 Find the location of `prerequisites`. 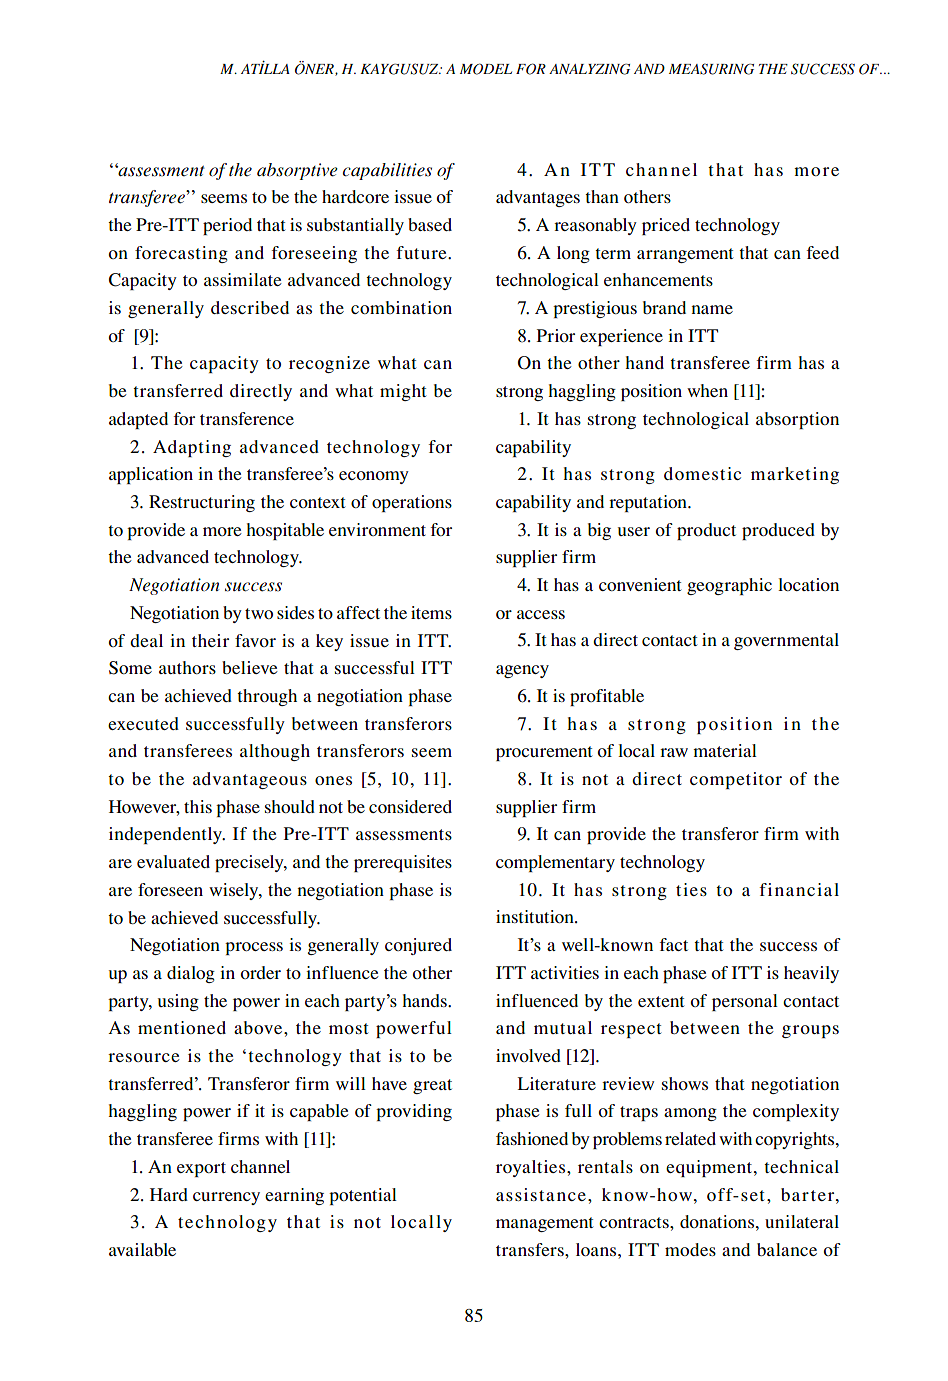

prerequisites is located at coordinates (403, 863).
